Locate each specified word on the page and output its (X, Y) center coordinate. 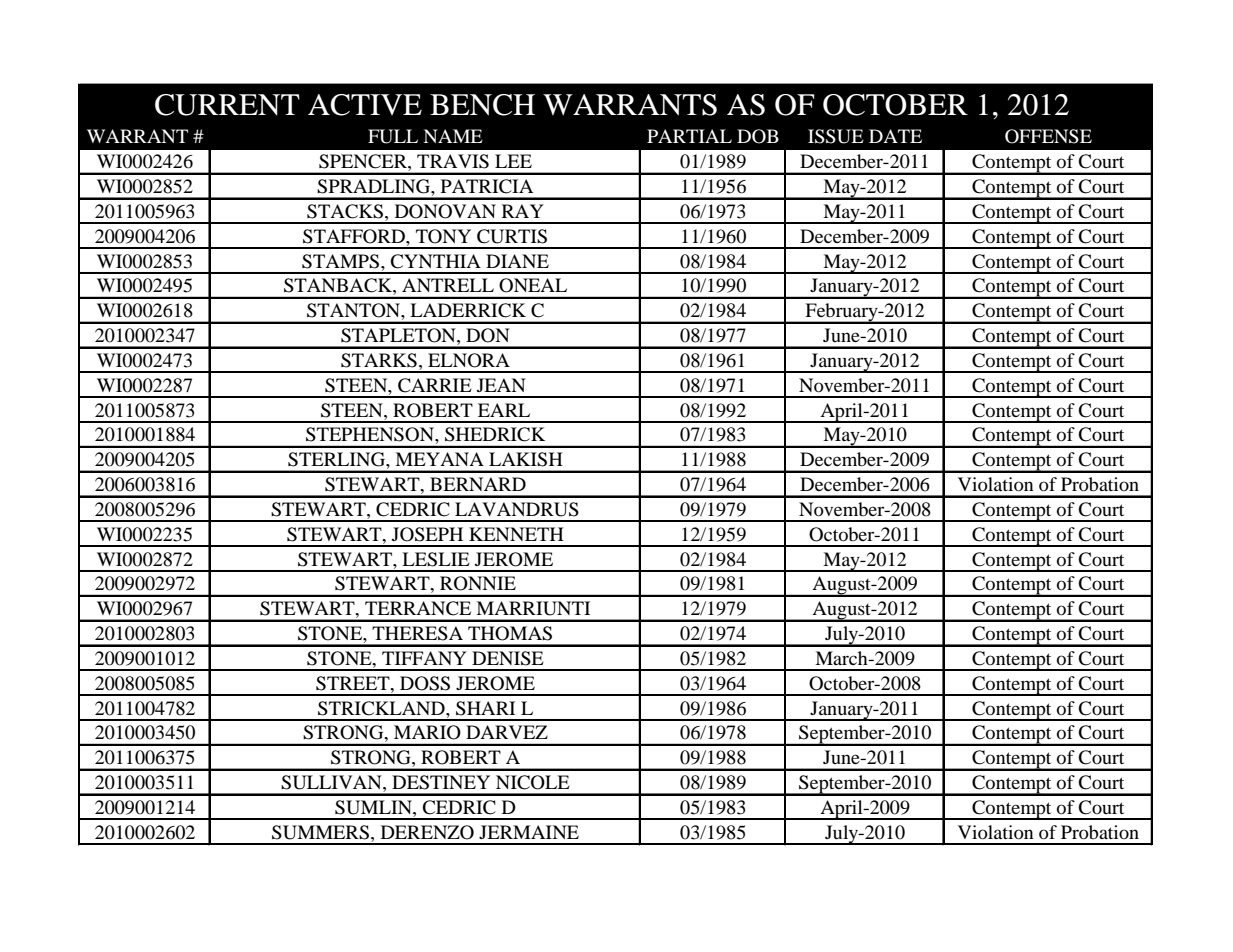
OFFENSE (1048, 136)
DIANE (517, 261)
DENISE (508, 658)
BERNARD (478, 484)
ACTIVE (365, 105)
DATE (895, 136)
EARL (504, 410)
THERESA (417, 633)
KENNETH (516, 534)
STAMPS (342, 261)
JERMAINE (529, 832)
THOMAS (510, 633)
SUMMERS (320, 832)
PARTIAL (689, 136)
